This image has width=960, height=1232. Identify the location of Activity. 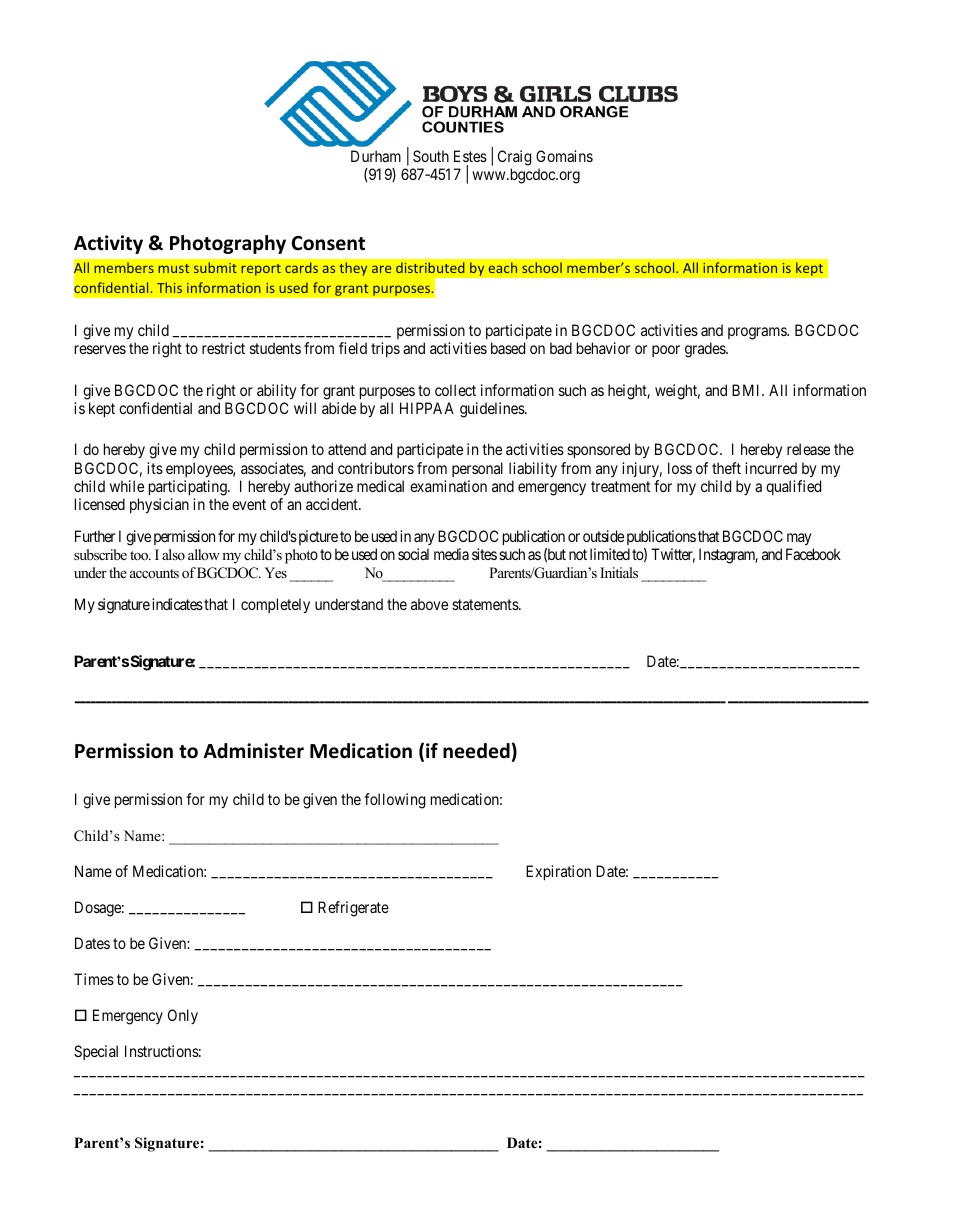
(108, 244).
